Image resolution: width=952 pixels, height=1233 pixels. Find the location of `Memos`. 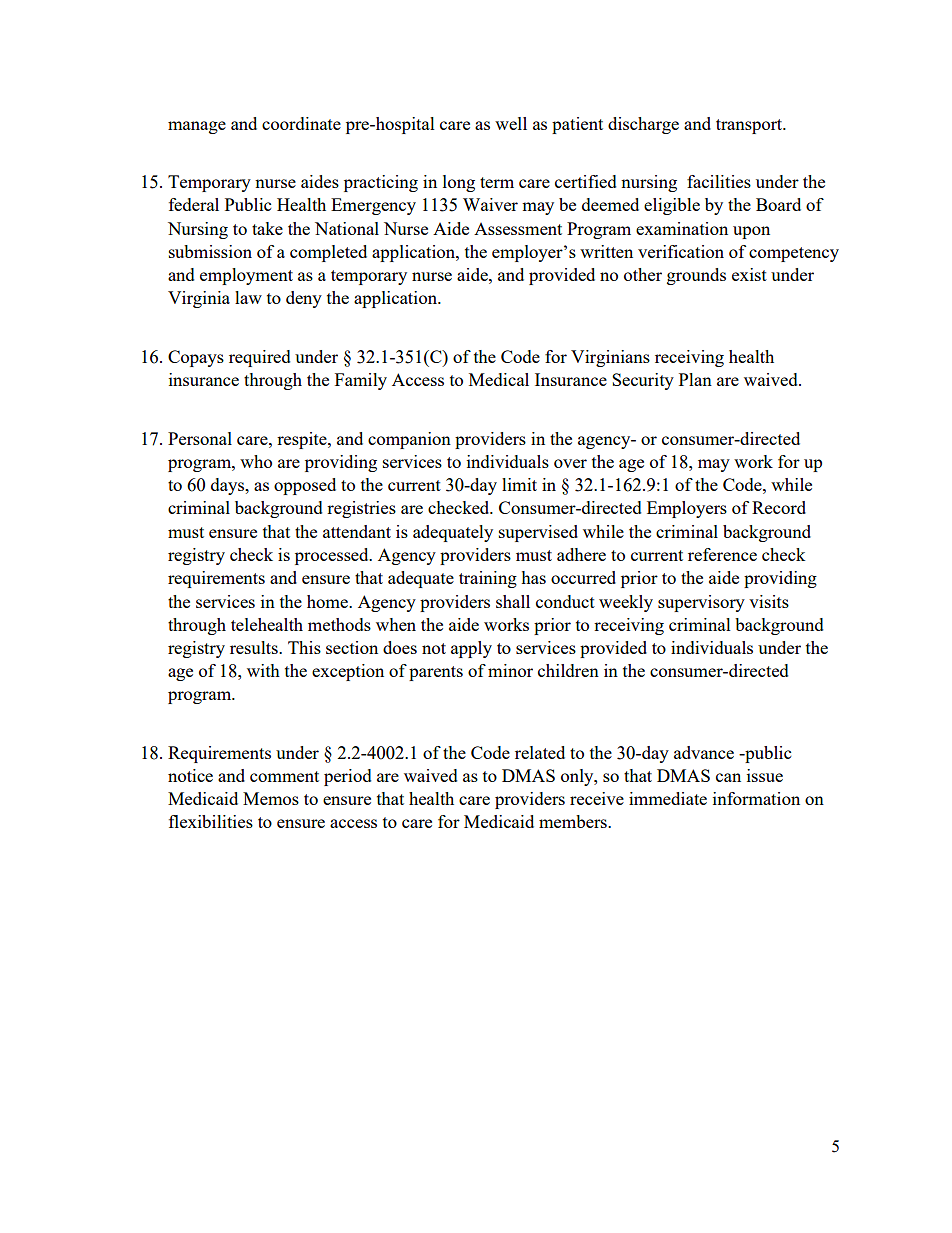

Memos is located at coordinates (271, 798).
